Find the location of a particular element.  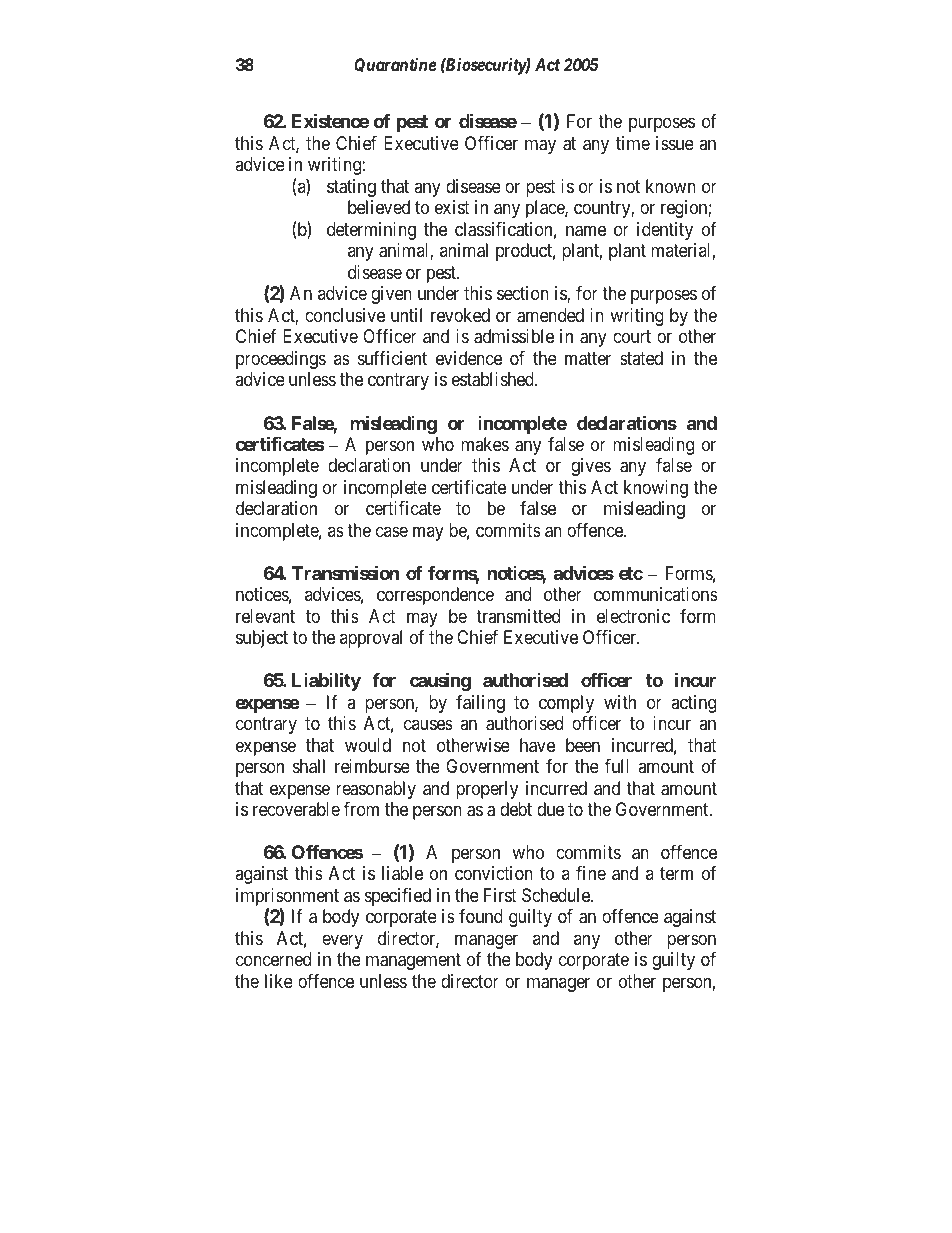

with is located at coordinates (620, 702).
